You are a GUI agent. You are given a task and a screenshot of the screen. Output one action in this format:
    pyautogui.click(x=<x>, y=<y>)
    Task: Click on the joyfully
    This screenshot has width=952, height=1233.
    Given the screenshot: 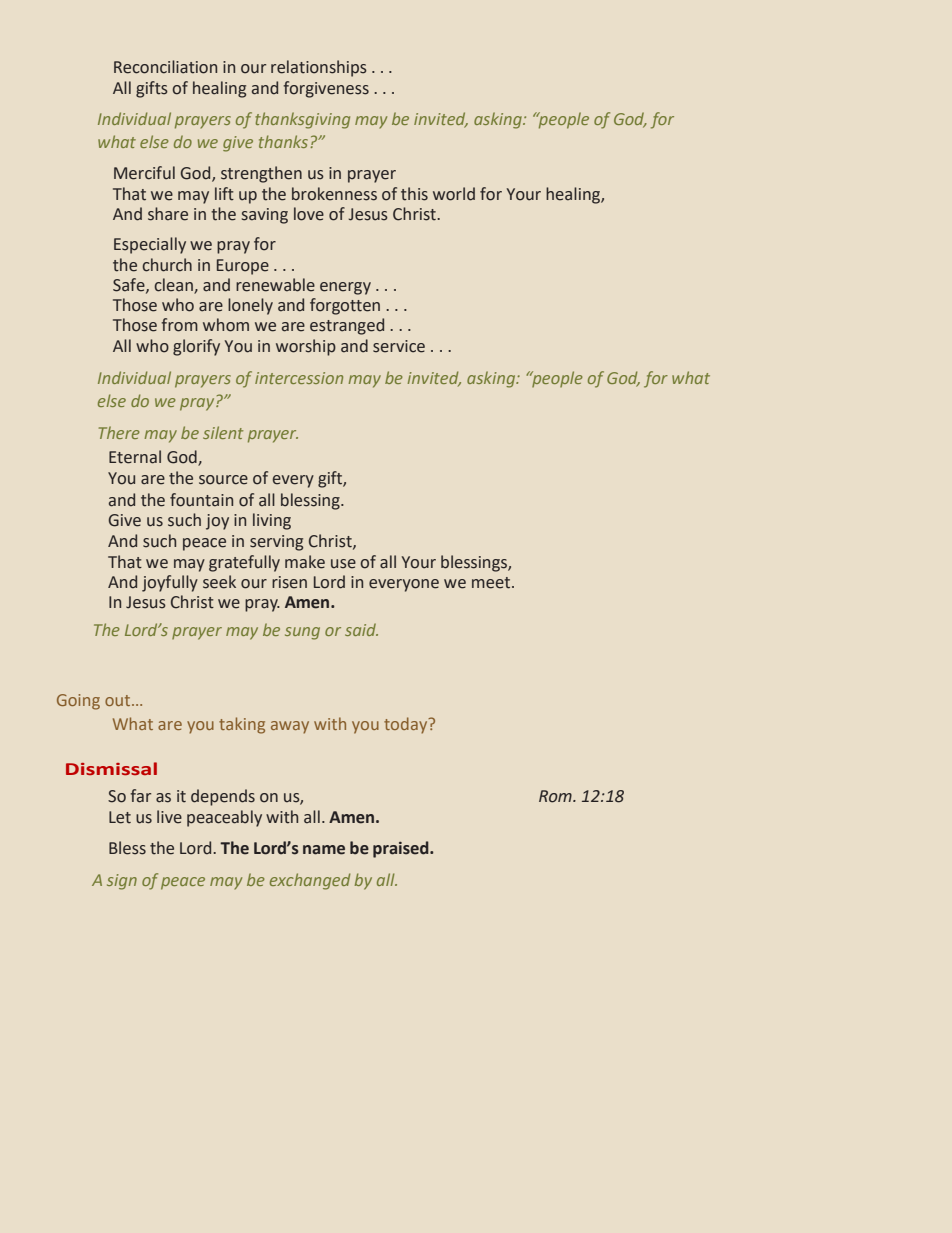 What is the action you would take?
    pyautogui.click(x=170, y=583)
